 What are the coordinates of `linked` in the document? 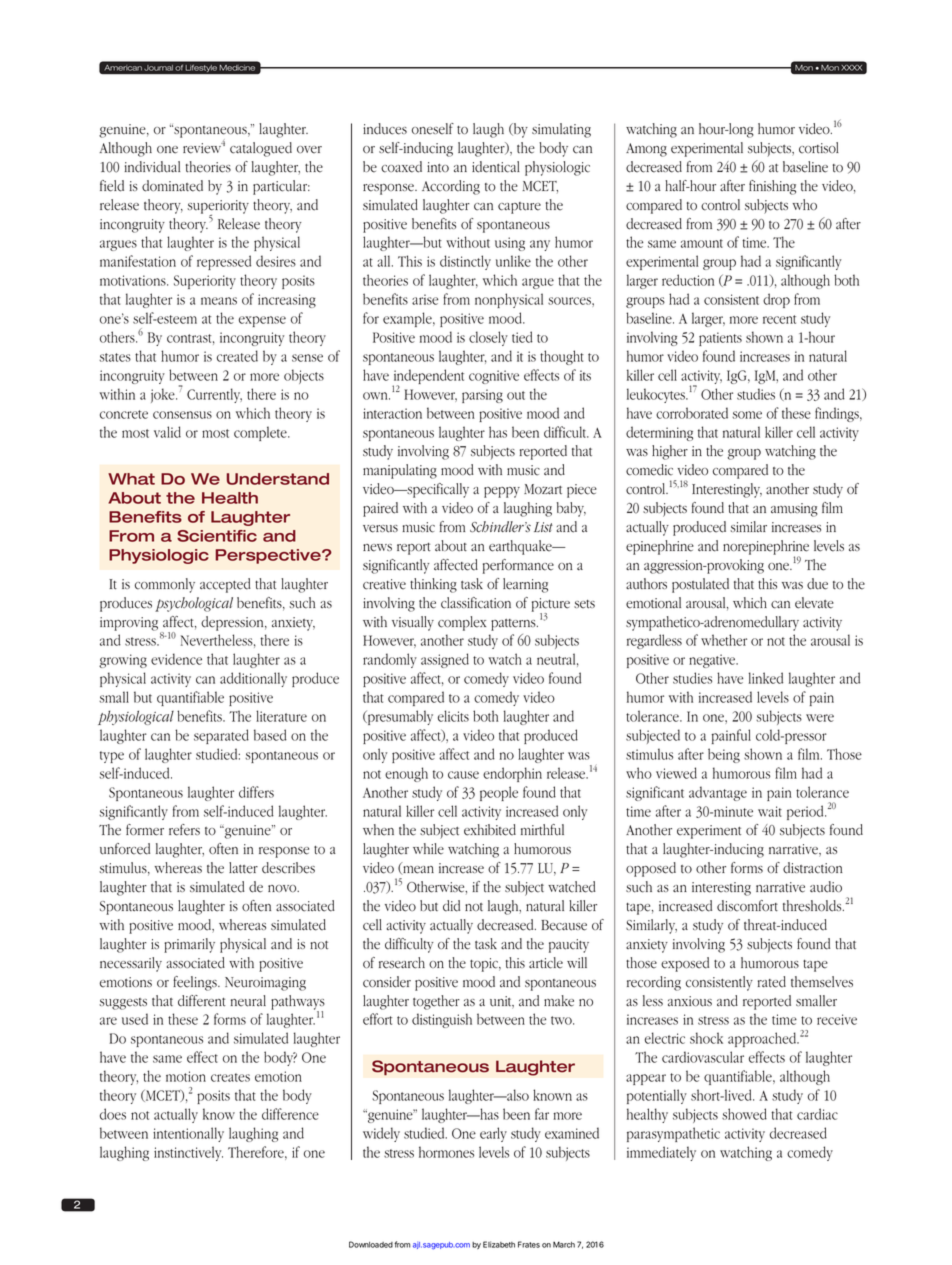 It's located at (766, 678).
